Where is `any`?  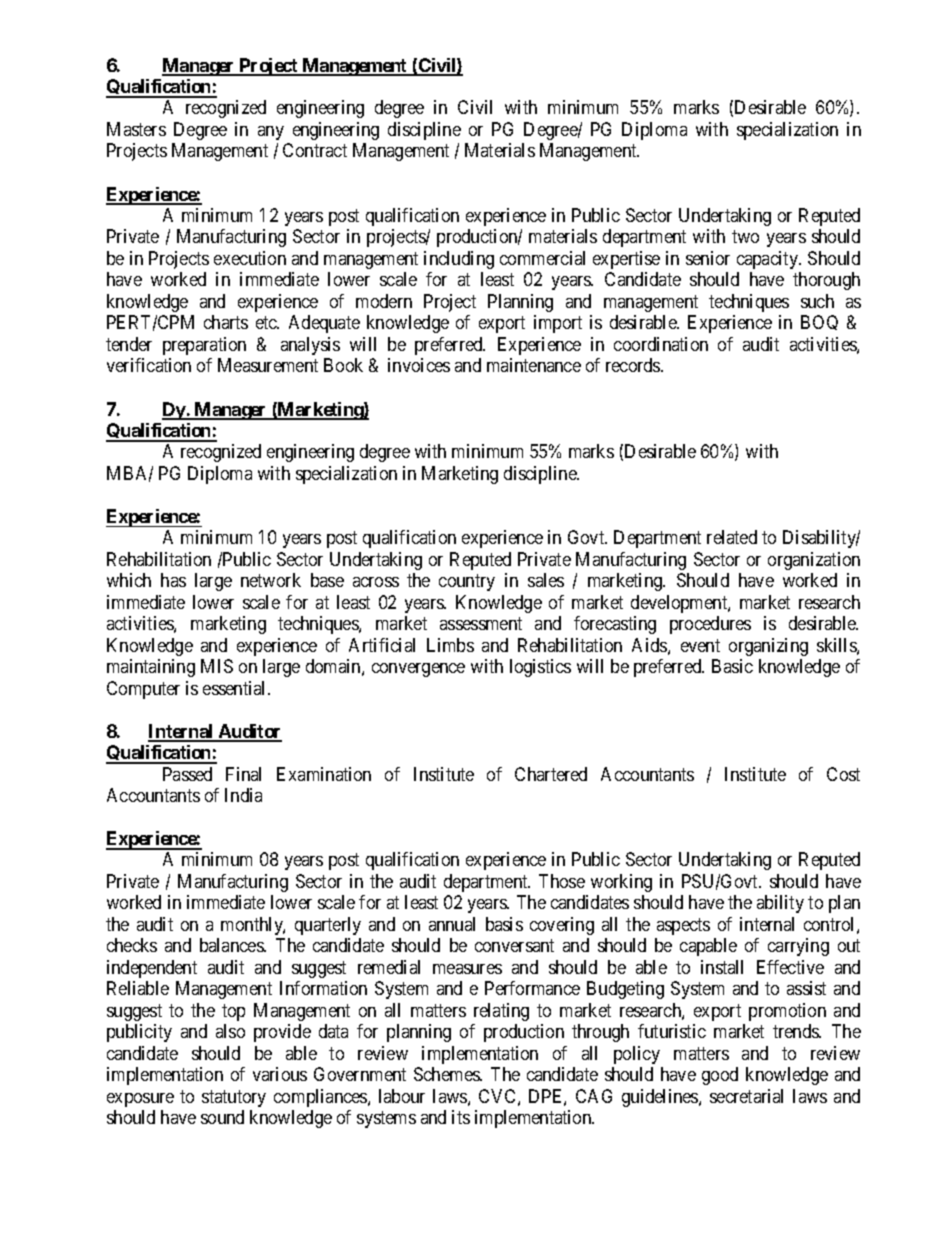 any is located at coordinates (271, 133).
